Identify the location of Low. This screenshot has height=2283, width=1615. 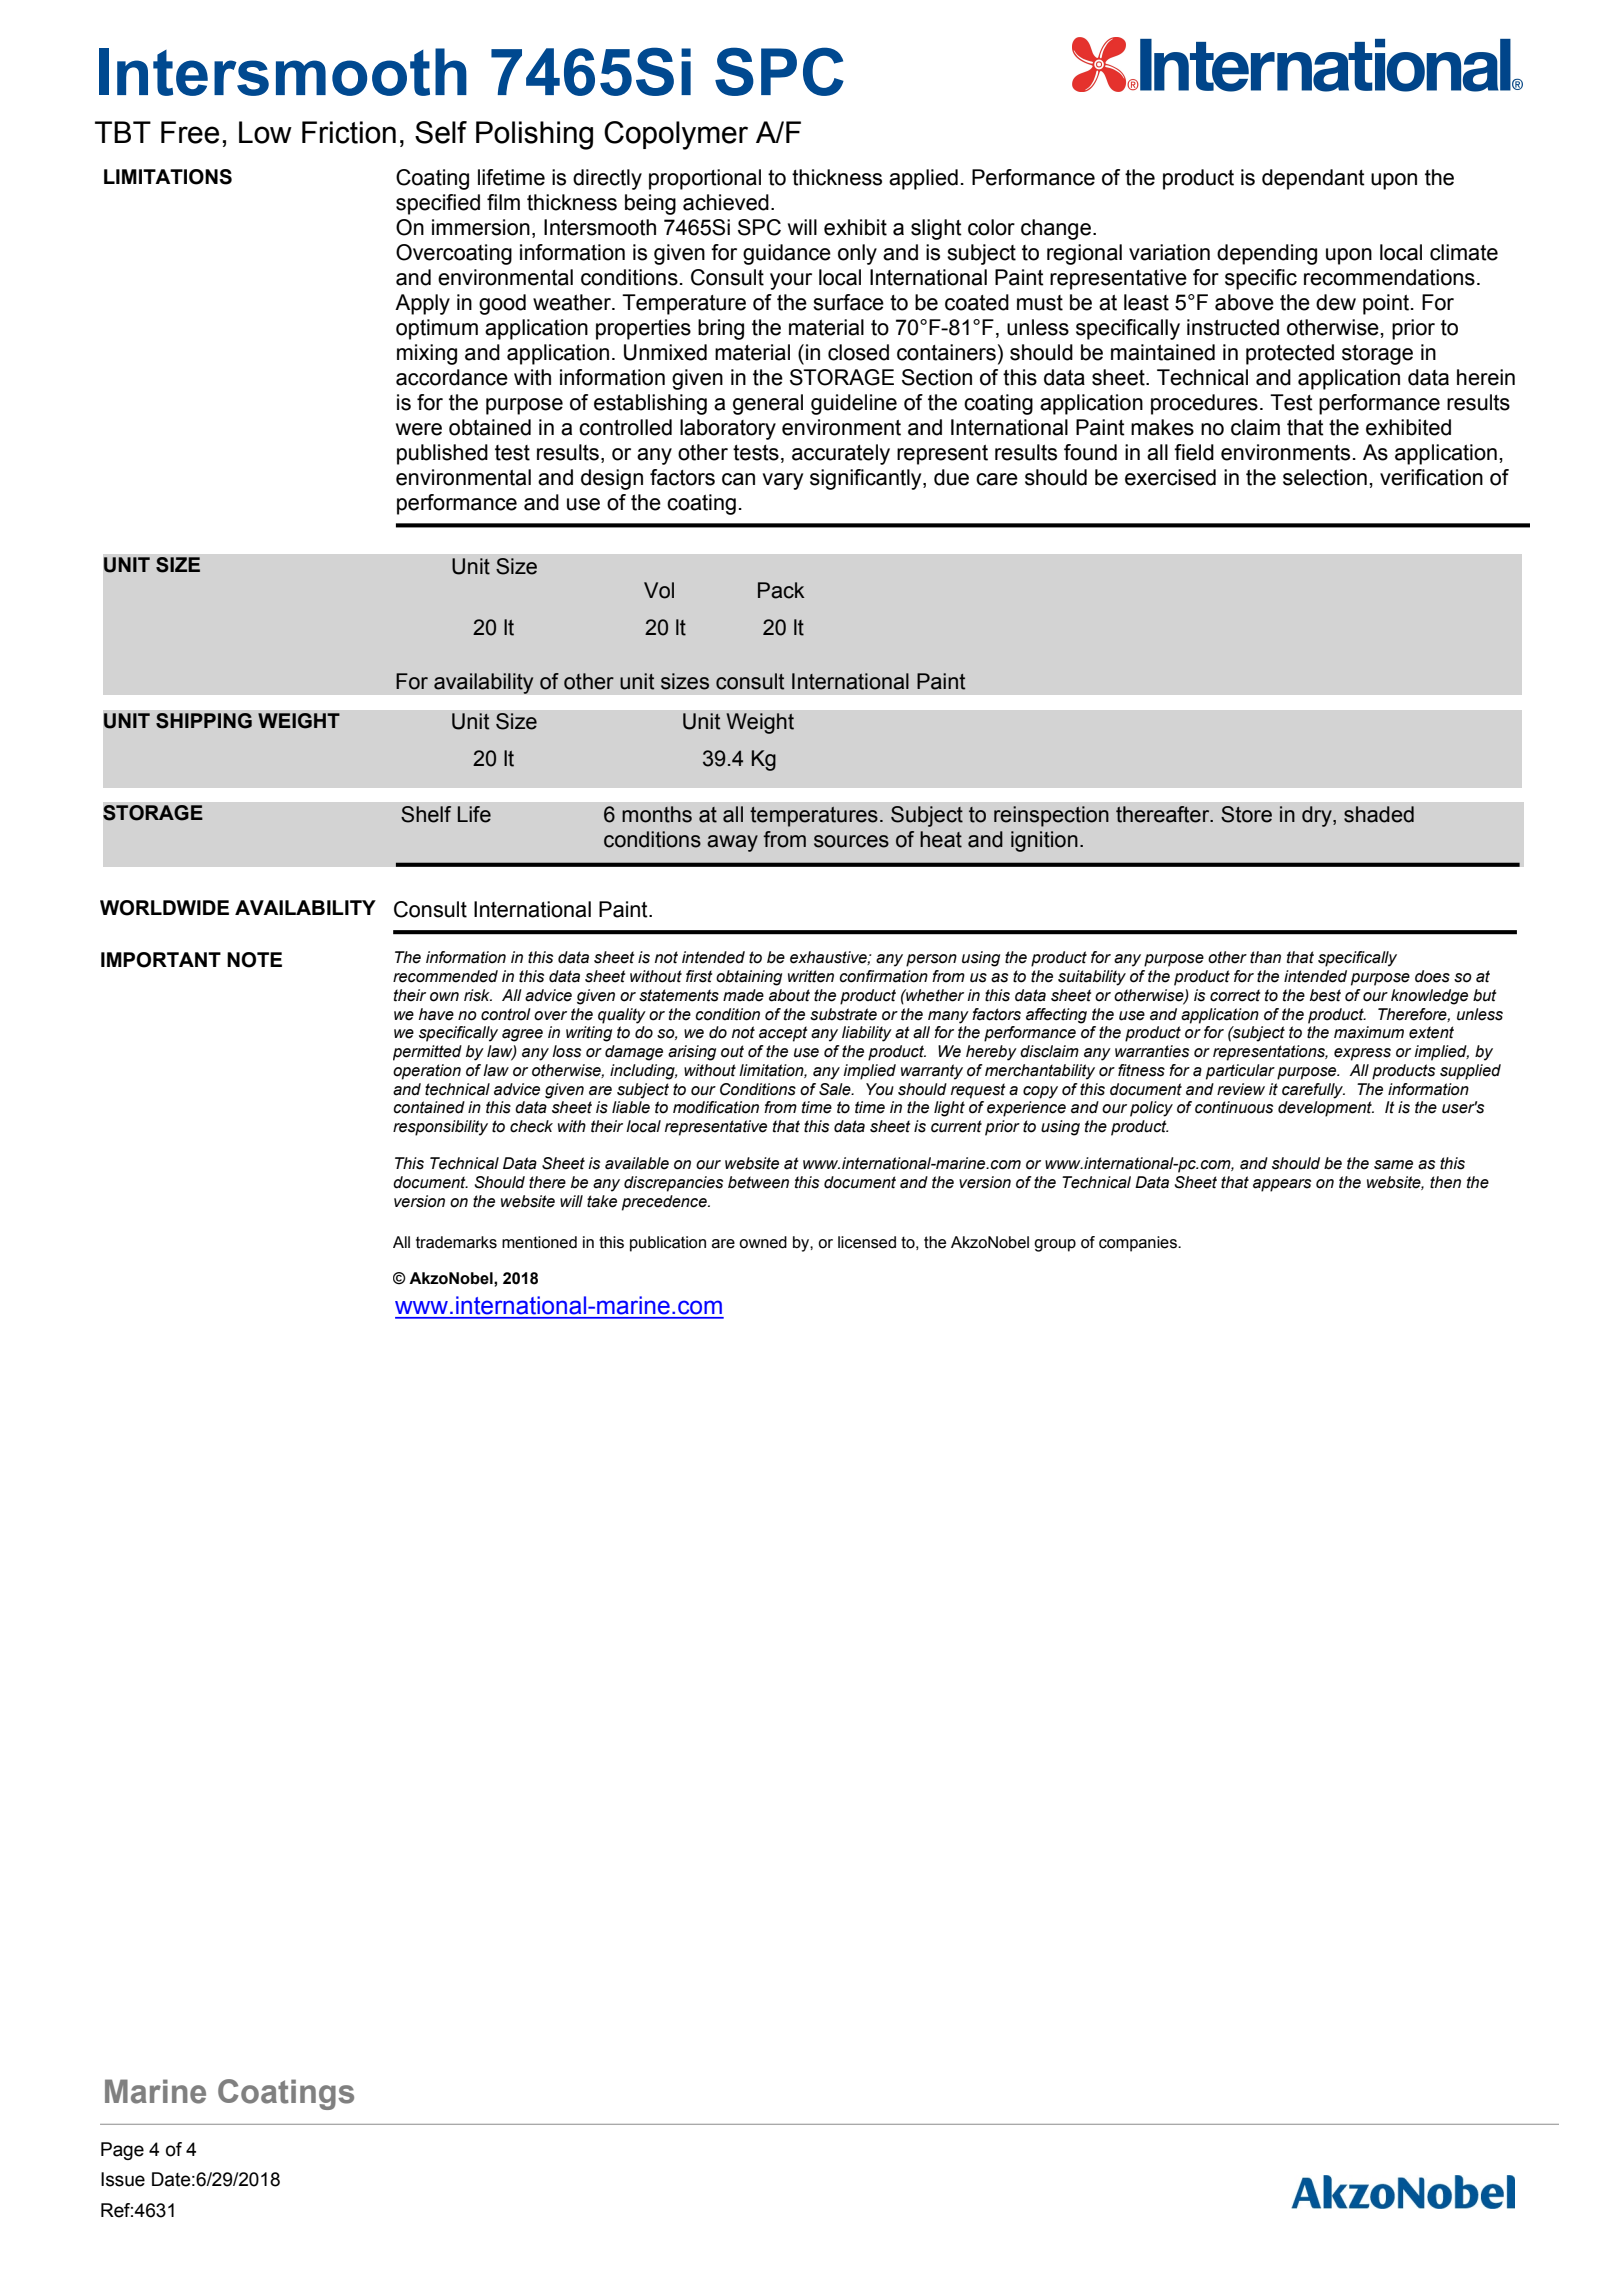
(265, 132).
